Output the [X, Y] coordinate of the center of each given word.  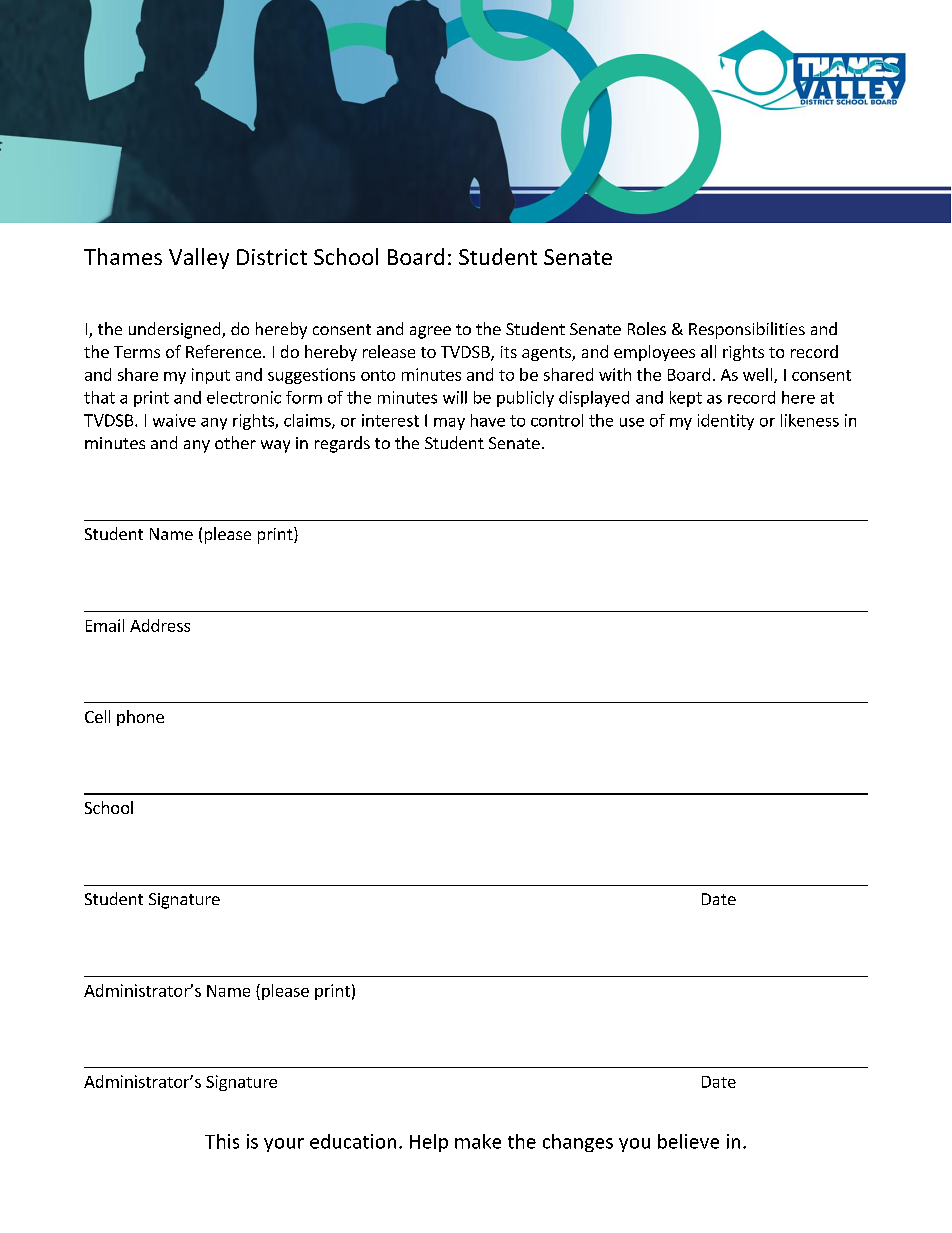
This [222, 1141]
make [478, 1141]
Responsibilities [747, 330]
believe [688, 1141]
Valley [199, 258]
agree [430, 332]
